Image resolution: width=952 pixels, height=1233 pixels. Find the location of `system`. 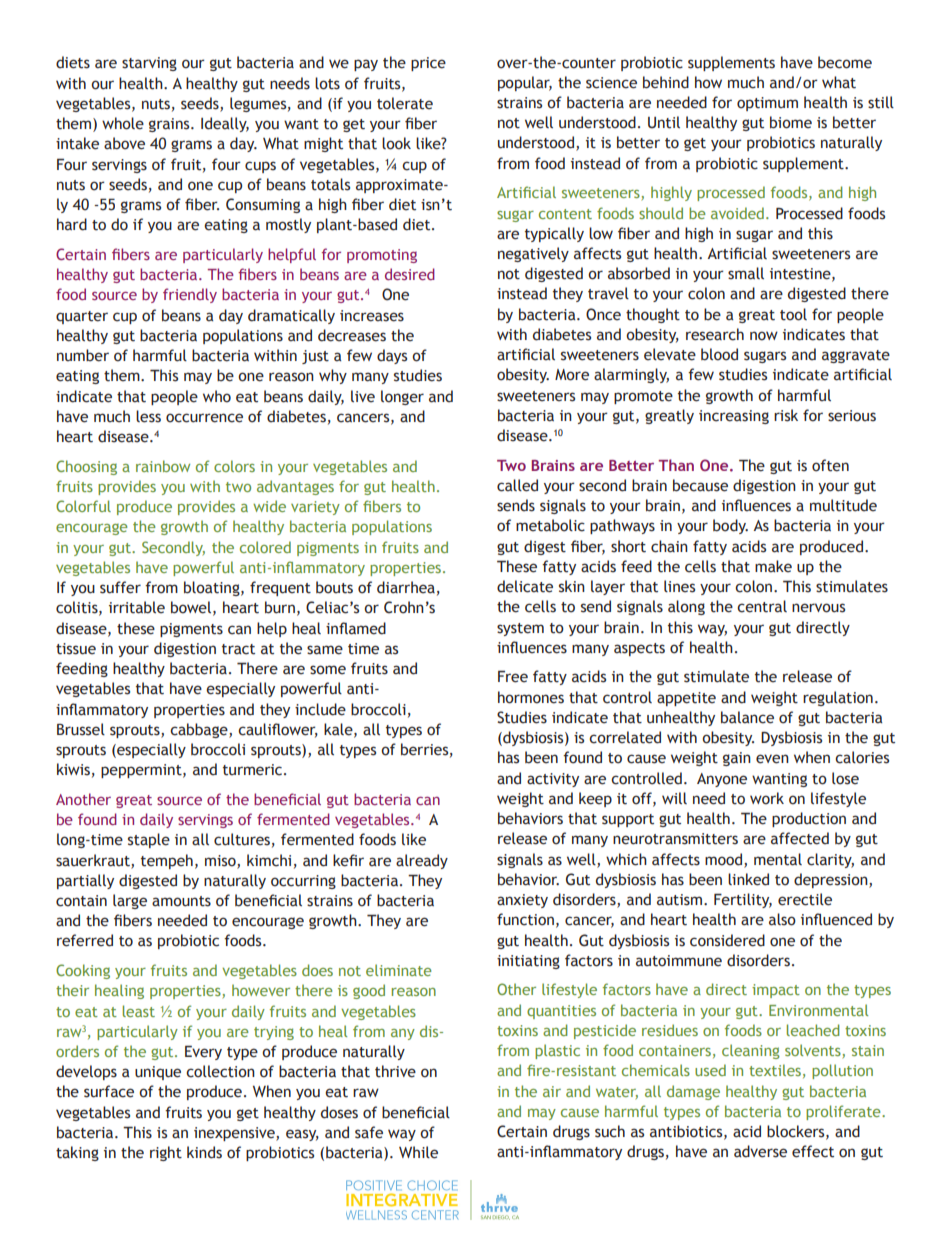

system is located at coordinates (520, 629).
